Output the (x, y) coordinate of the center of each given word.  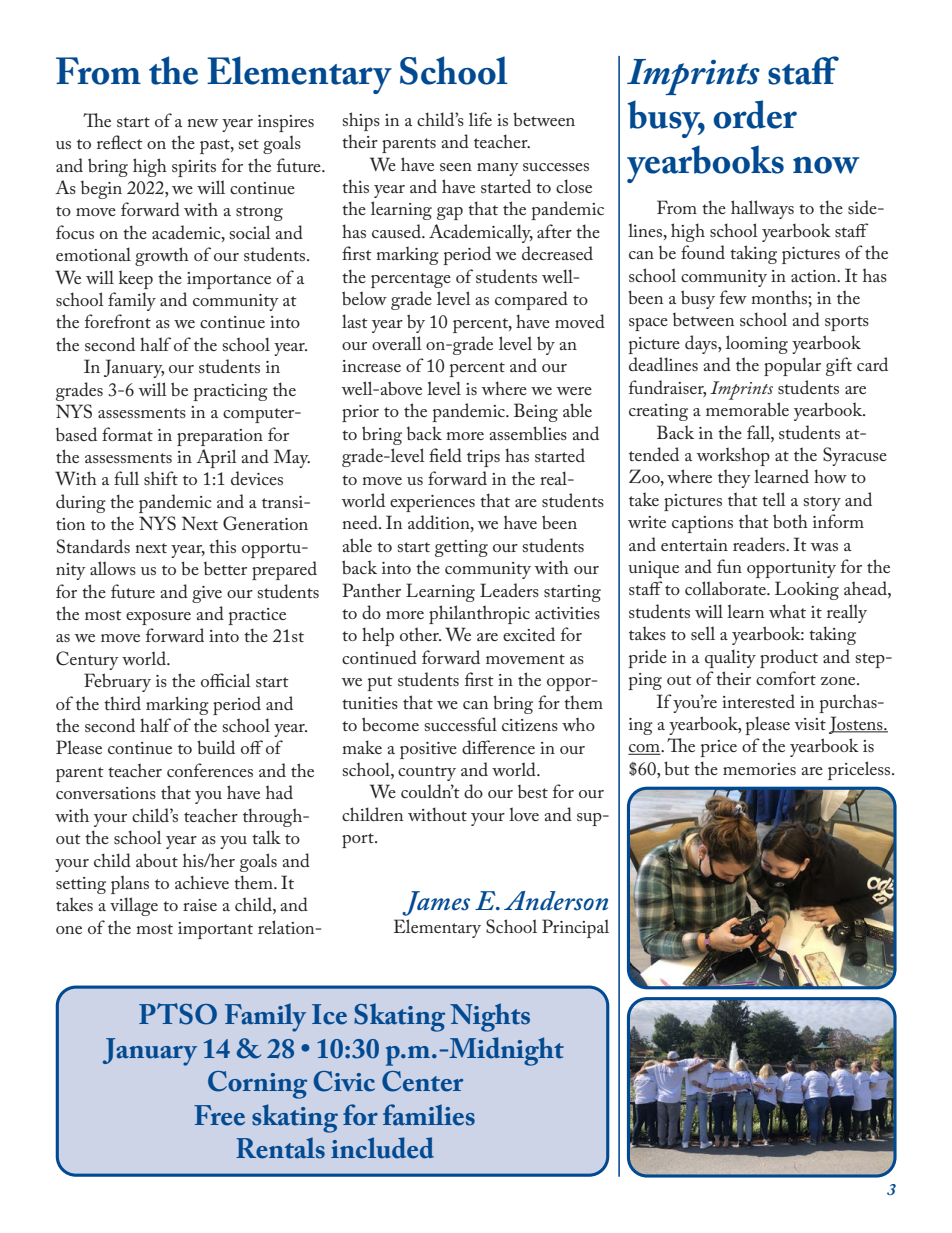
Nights (490, 1017)
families (429, 1115)
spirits (194, 168)
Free (219, 1115)
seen (456, 167)
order (755, 114)
